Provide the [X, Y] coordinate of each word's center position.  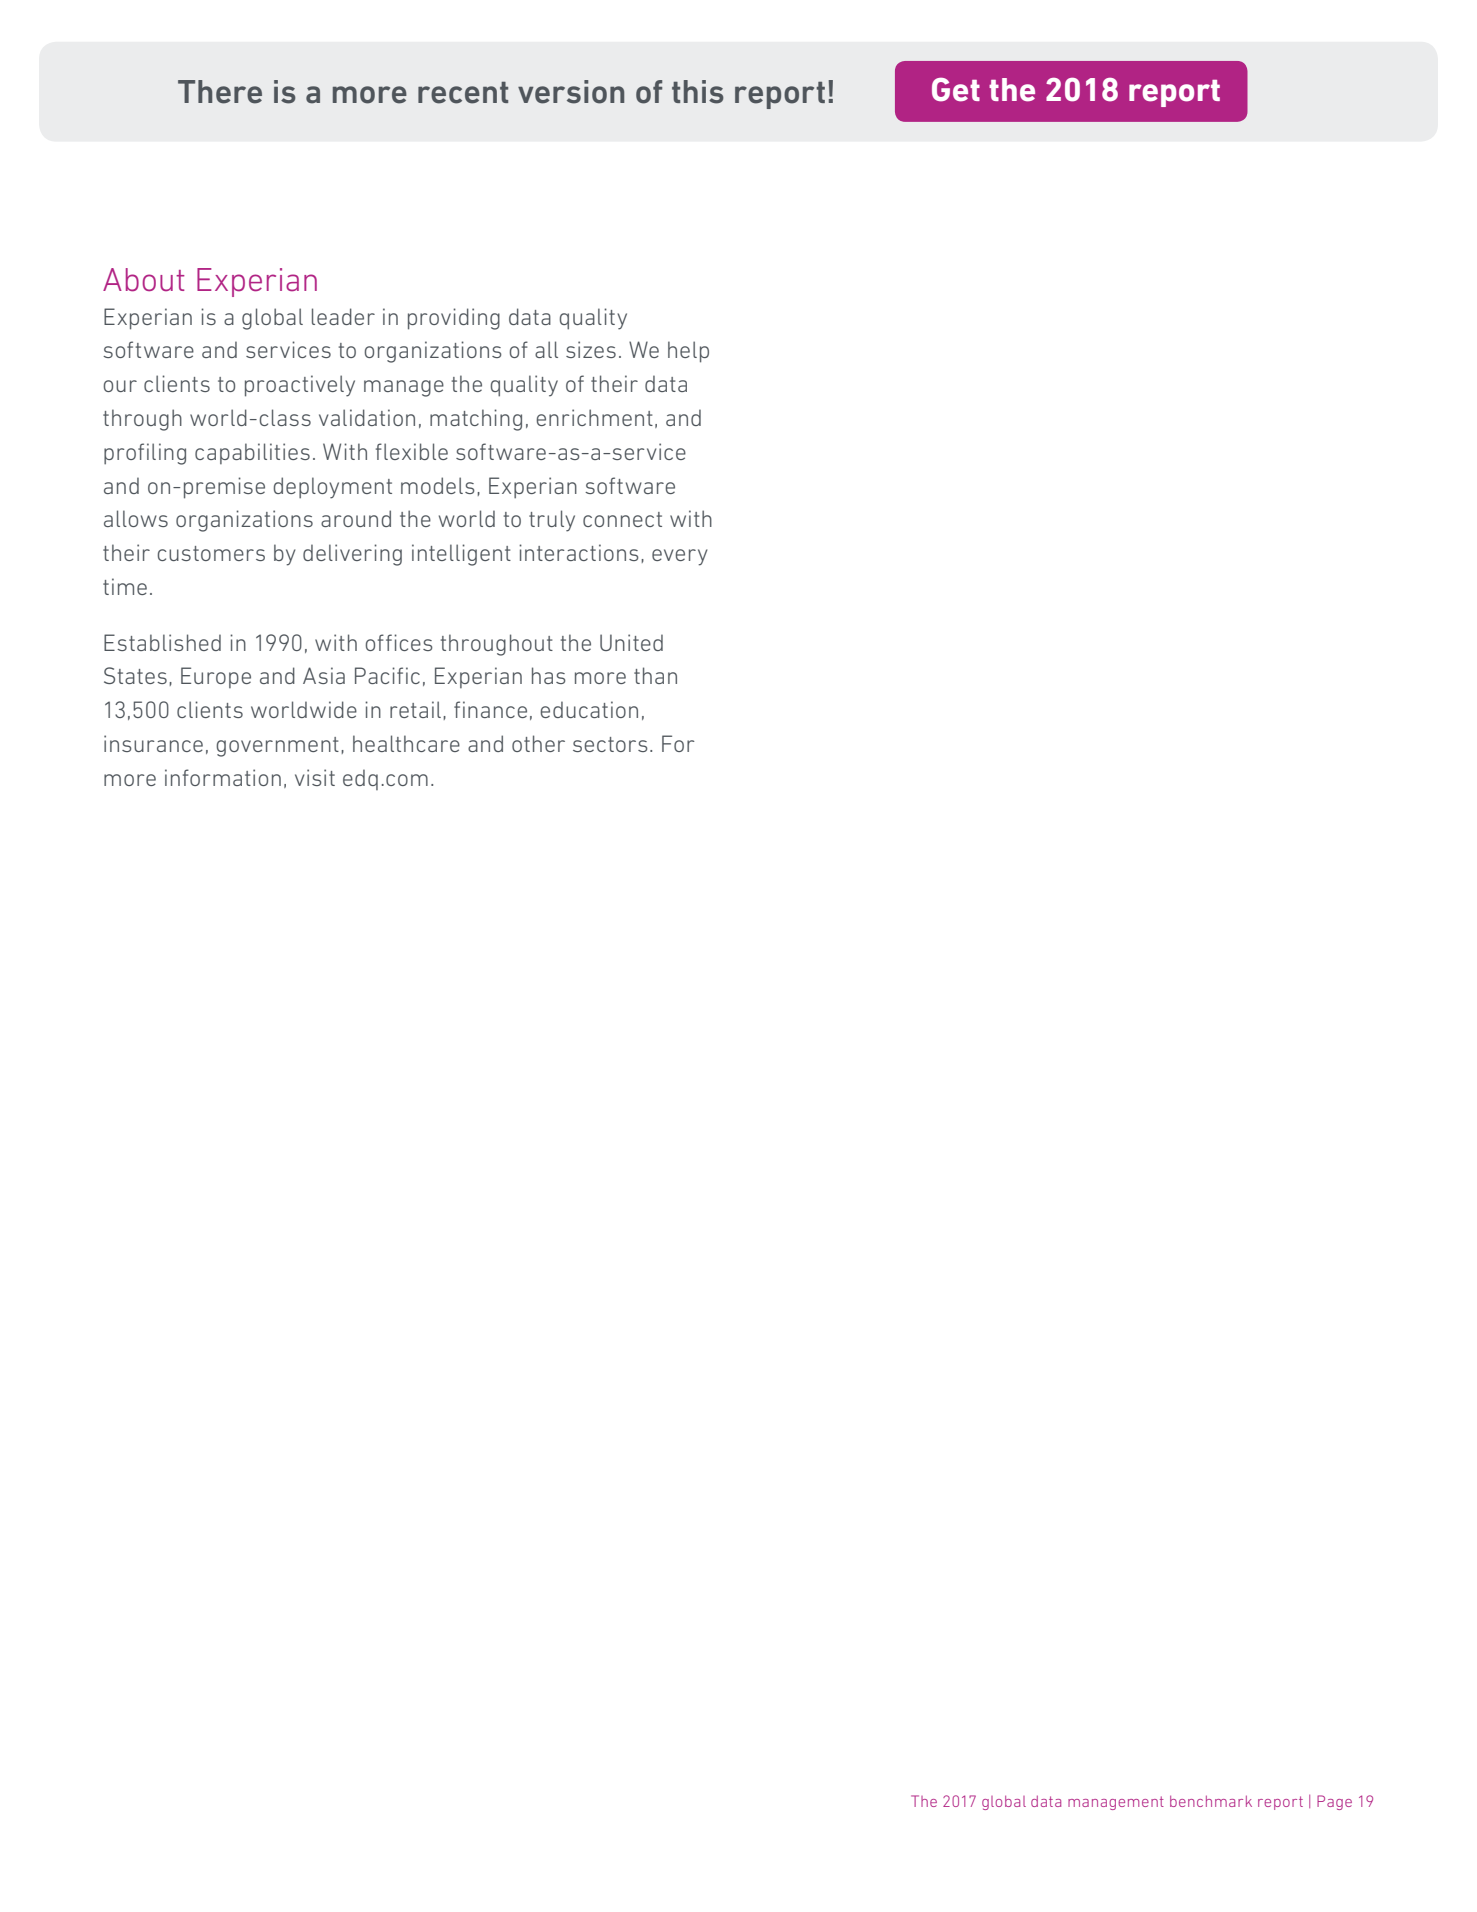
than [655, 675]
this [698, 92]
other [538, 743]
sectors [610, 744]
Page [1334, 1802]
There [220, 92]
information [223, 777]
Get [956, 90]
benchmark [1211, 1801]
